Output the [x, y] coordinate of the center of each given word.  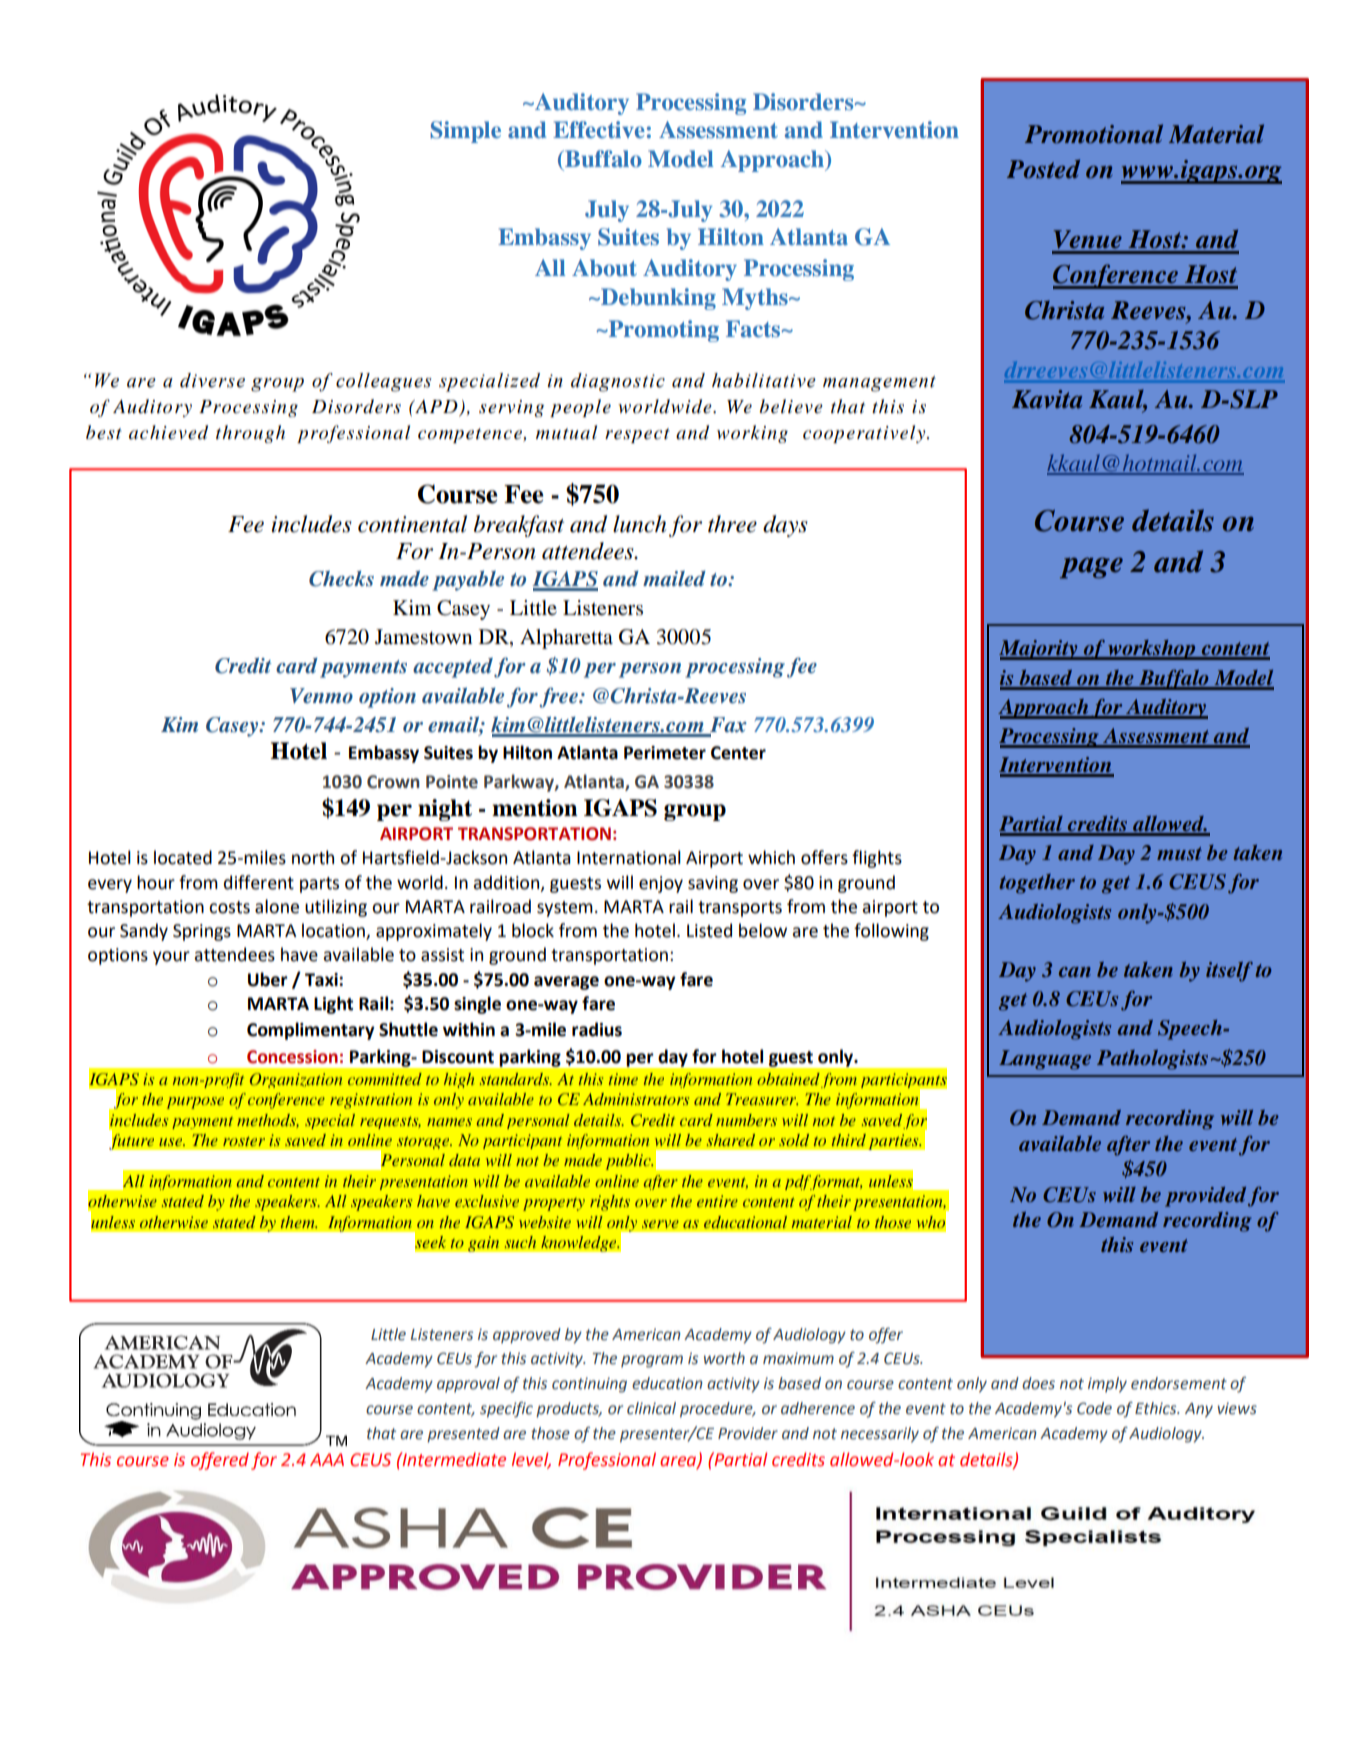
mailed [674, 578]
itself [1229, 971]
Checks [341, 579]
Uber [268, 979]
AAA [327, 1459]
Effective [599, 129]
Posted [1043, 169]
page [1091, 568]
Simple [465, 132]
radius [597, 1029]
